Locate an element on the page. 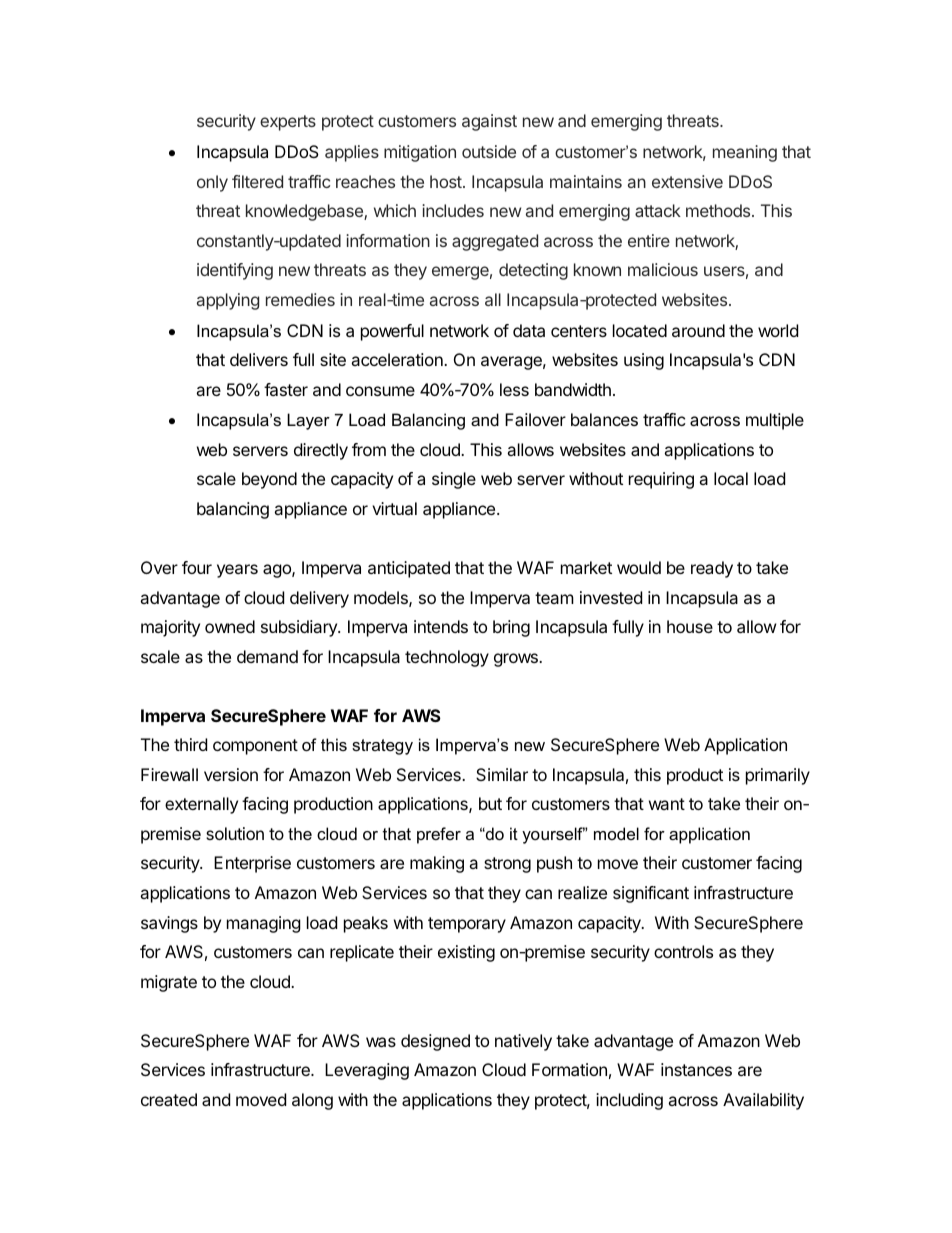  house is located at coordinates (690, 626).
